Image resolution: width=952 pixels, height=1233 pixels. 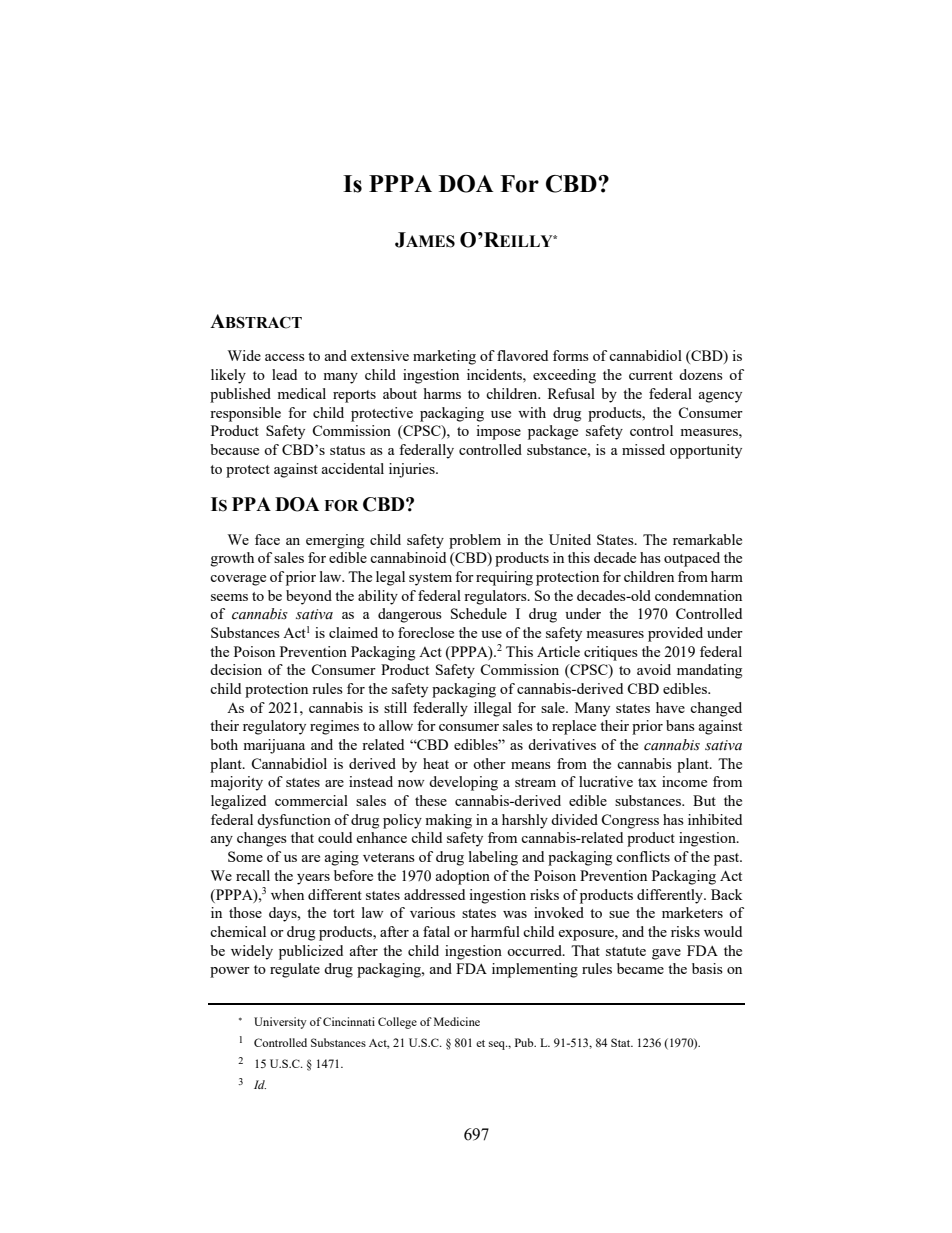 What do you see at coordinates (640, 968) in the screenshot?
I see `became` at bounding box center [640, 968].
